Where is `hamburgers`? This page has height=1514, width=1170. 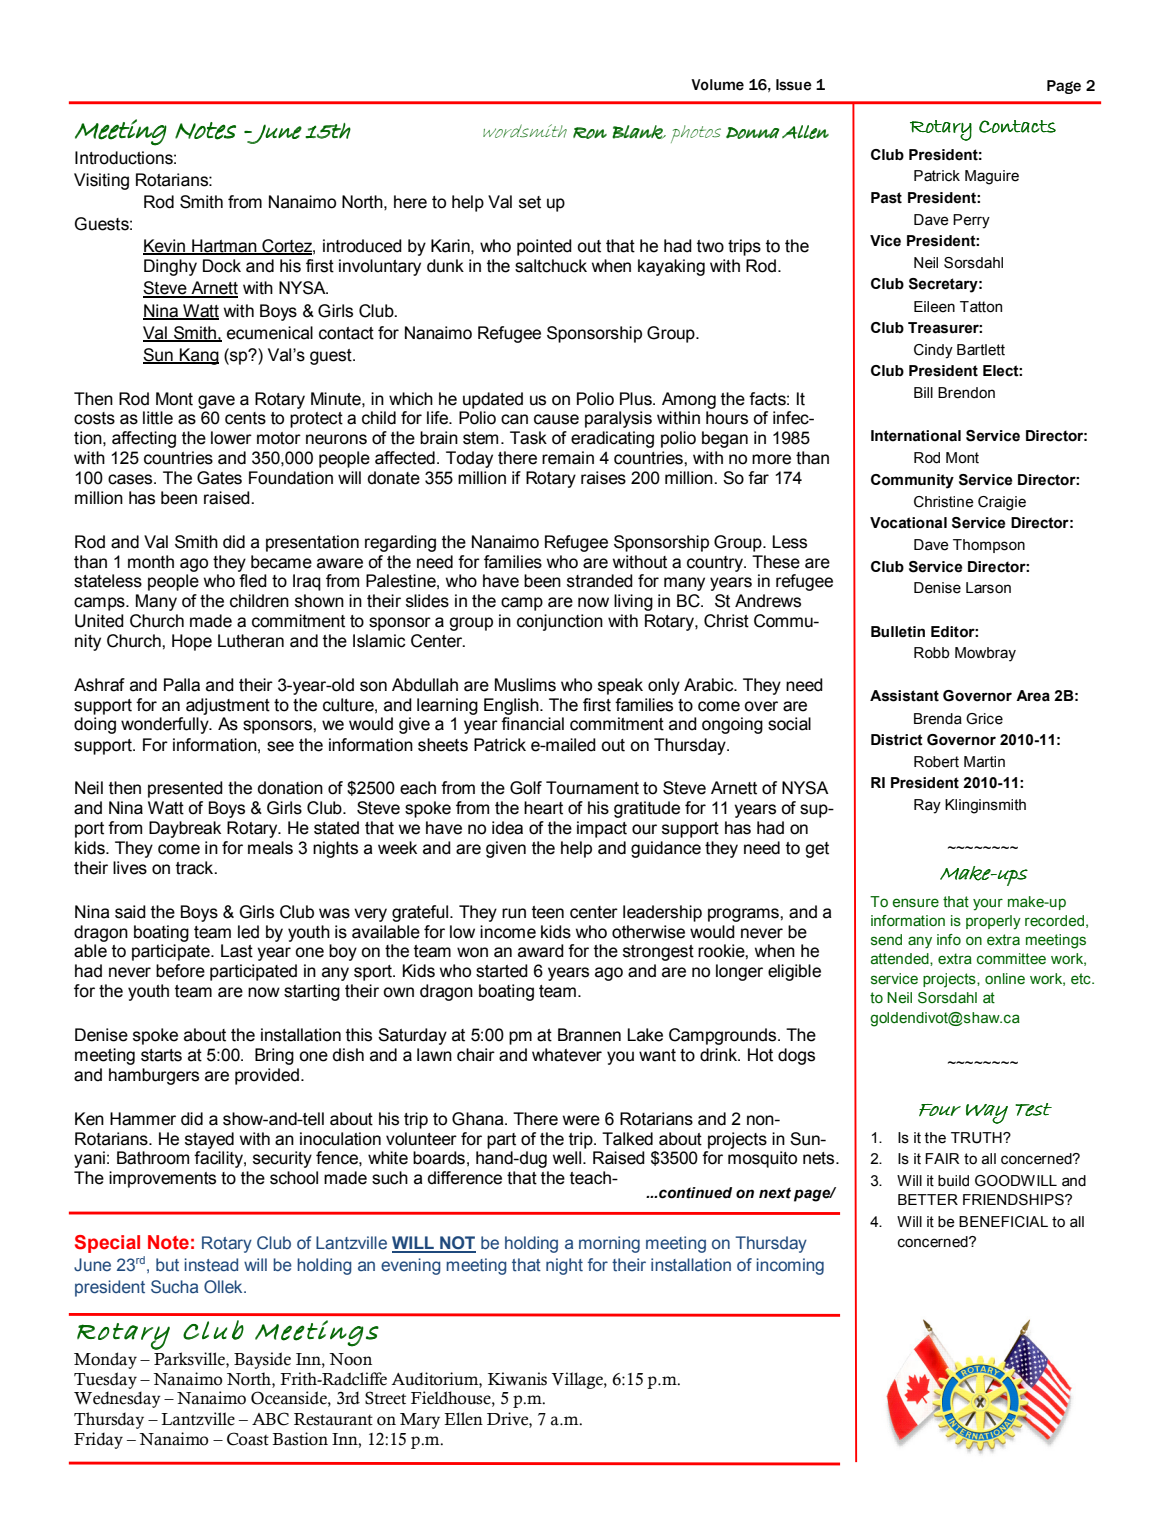
hamburgers is located at coordinates (154, 1076).
